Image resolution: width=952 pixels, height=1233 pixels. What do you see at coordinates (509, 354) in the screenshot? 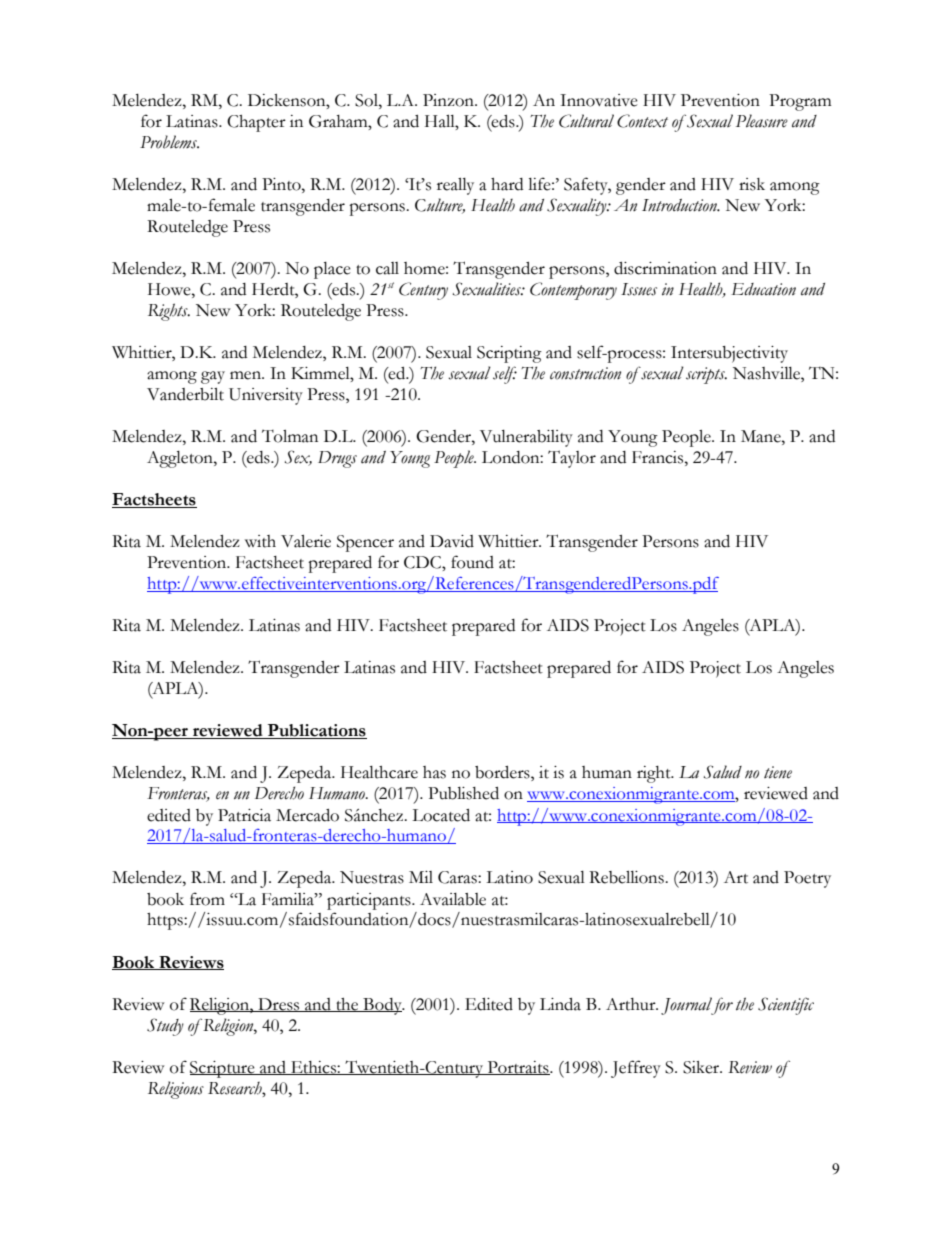
I see `Scripting` at bounding box center [509, 354].
